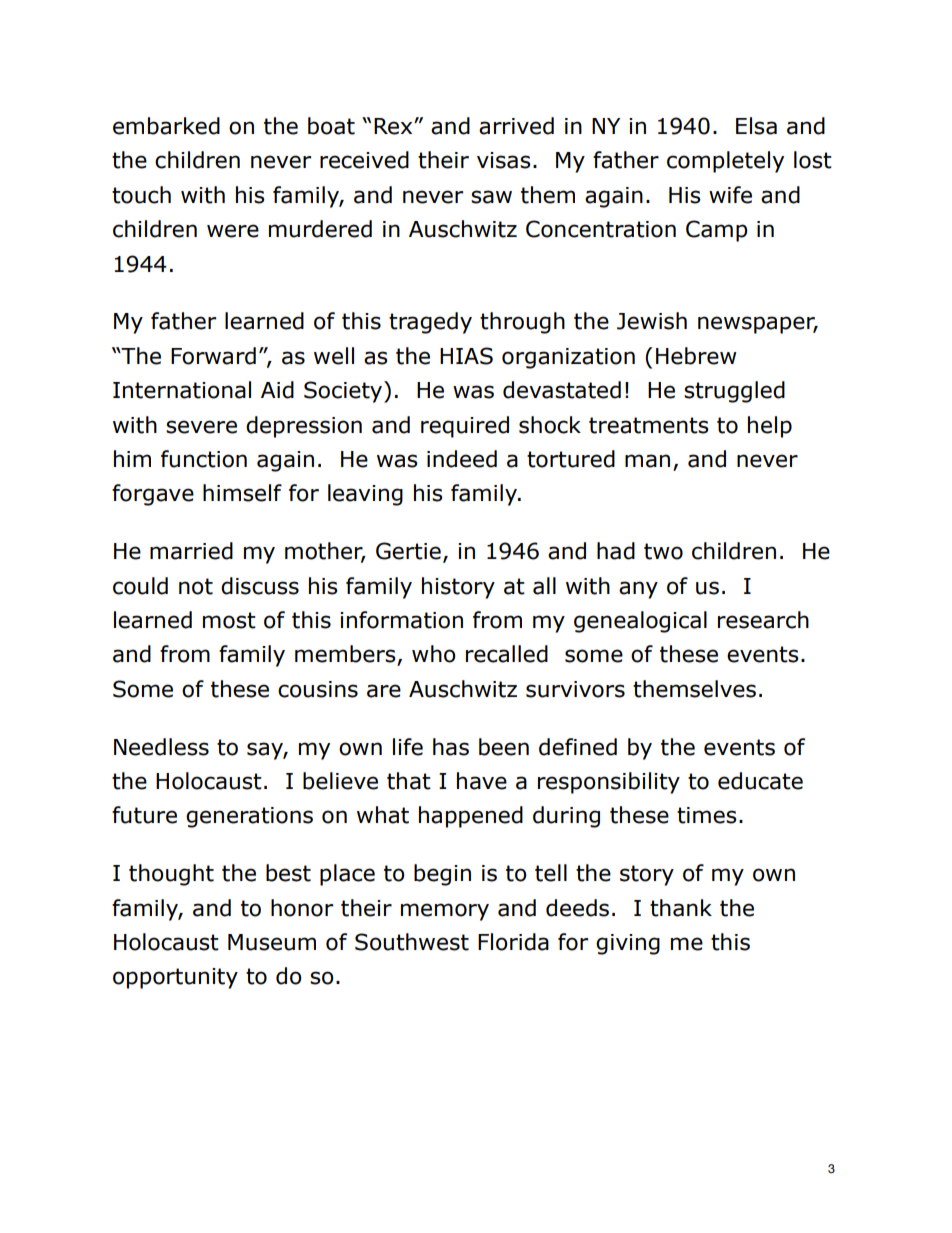 The width and height of the page is (952, 1233). Describe the element at coordinates (465, 427) in the page. I see `required` at that location.
